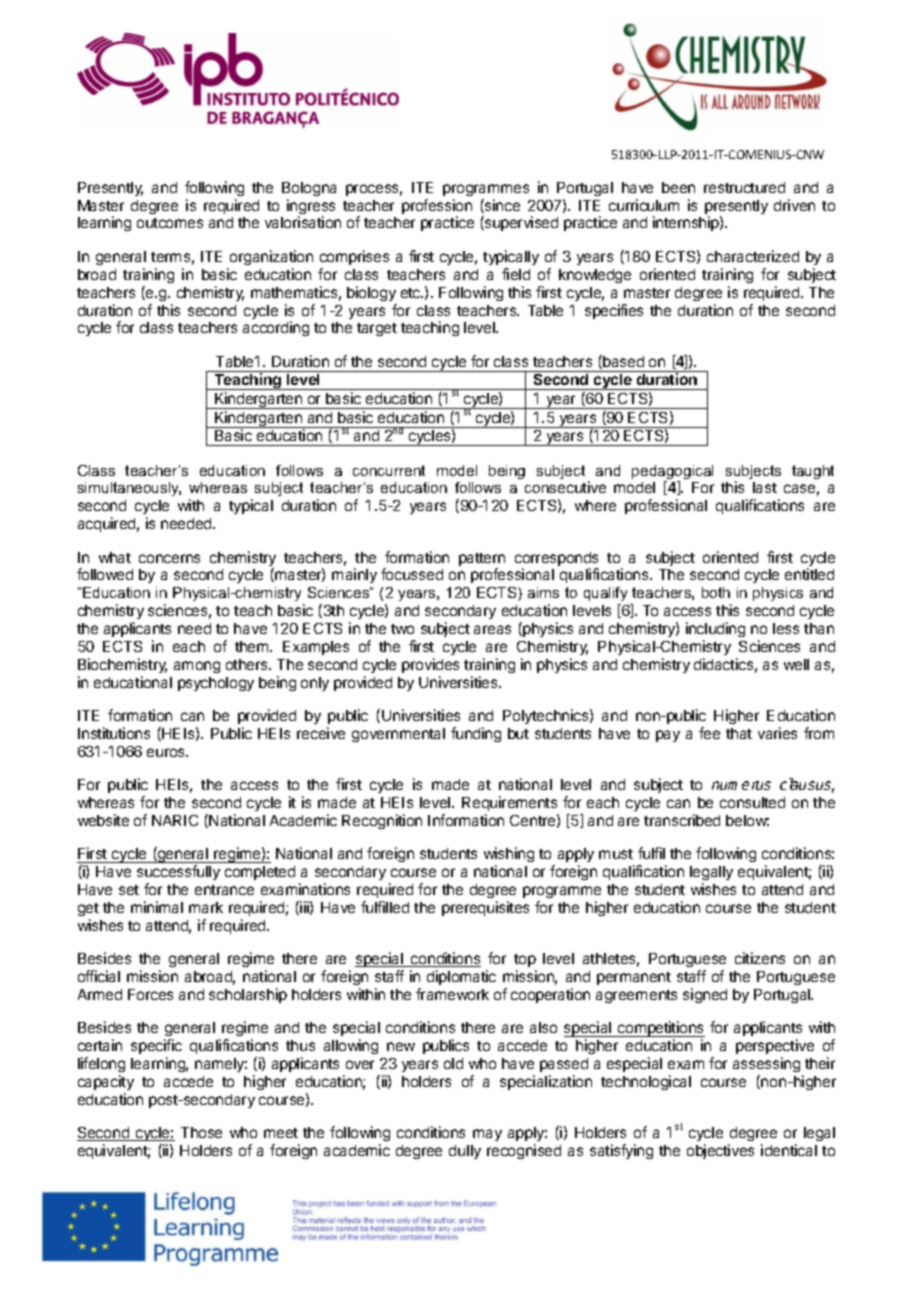  Describe the element at coordinates (715, 629) in the screenshot. I see `including` at that location.
